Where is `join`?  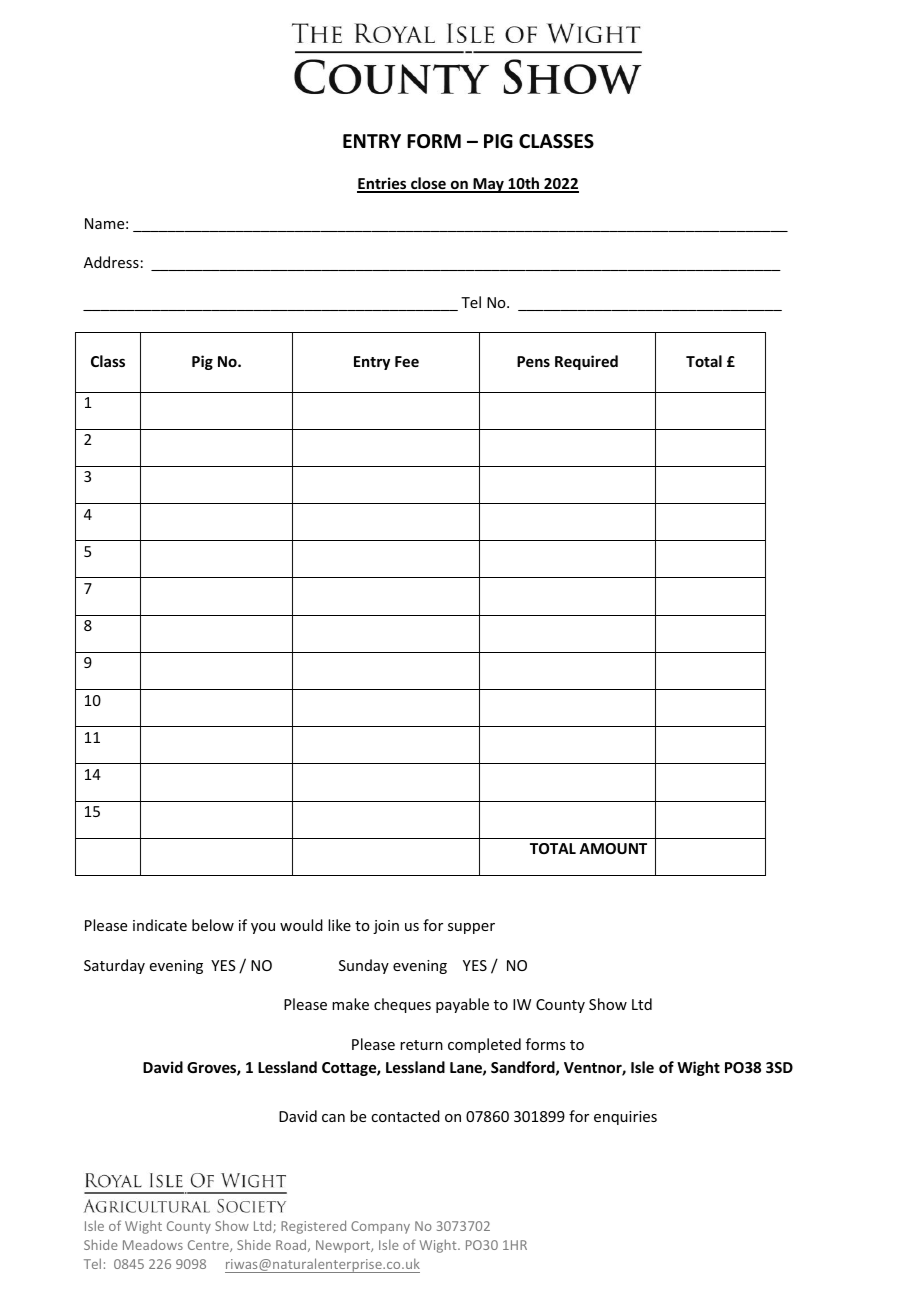 join is located at coordinates (386, 927).
